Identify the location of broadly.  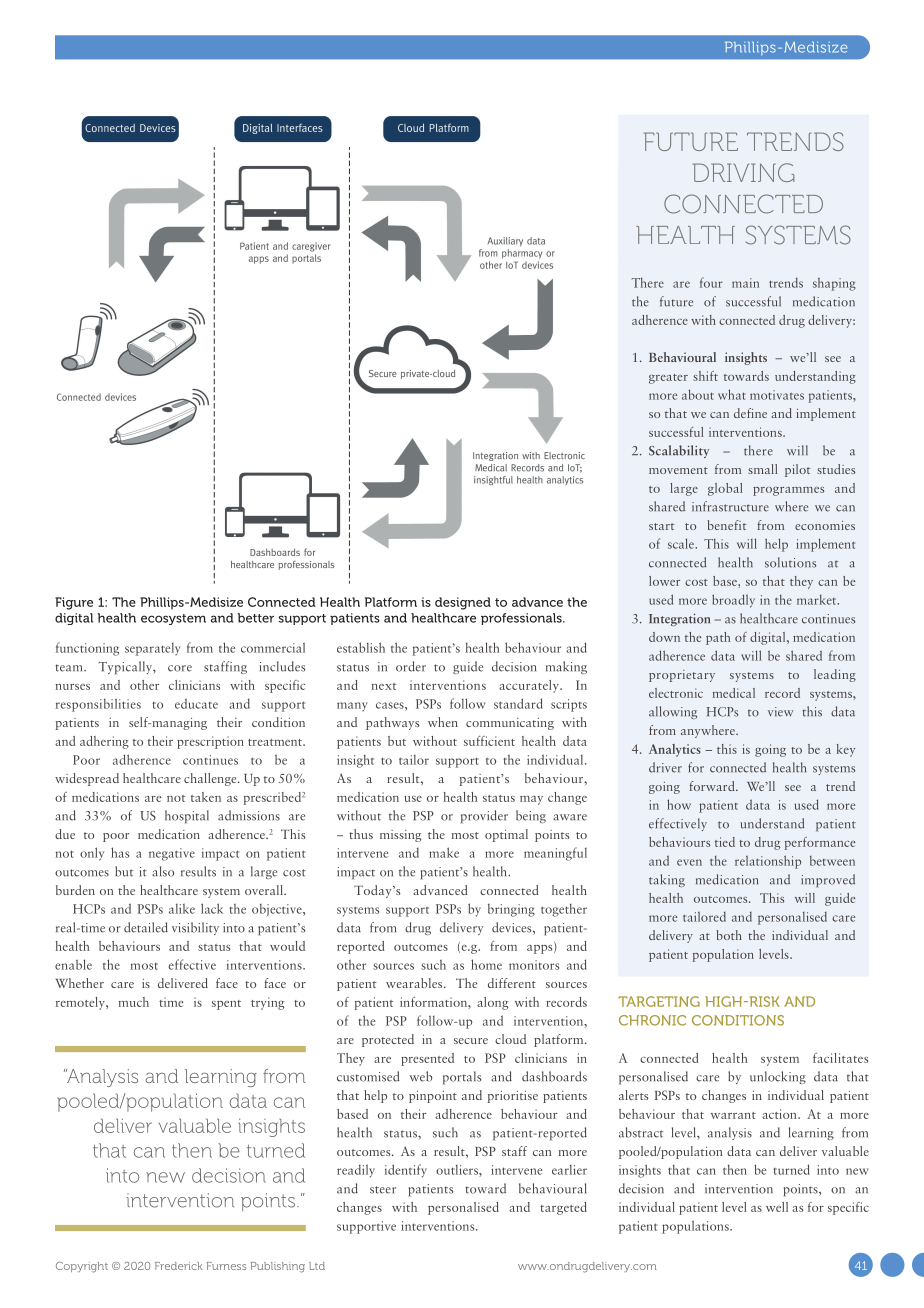
(733, 601).
